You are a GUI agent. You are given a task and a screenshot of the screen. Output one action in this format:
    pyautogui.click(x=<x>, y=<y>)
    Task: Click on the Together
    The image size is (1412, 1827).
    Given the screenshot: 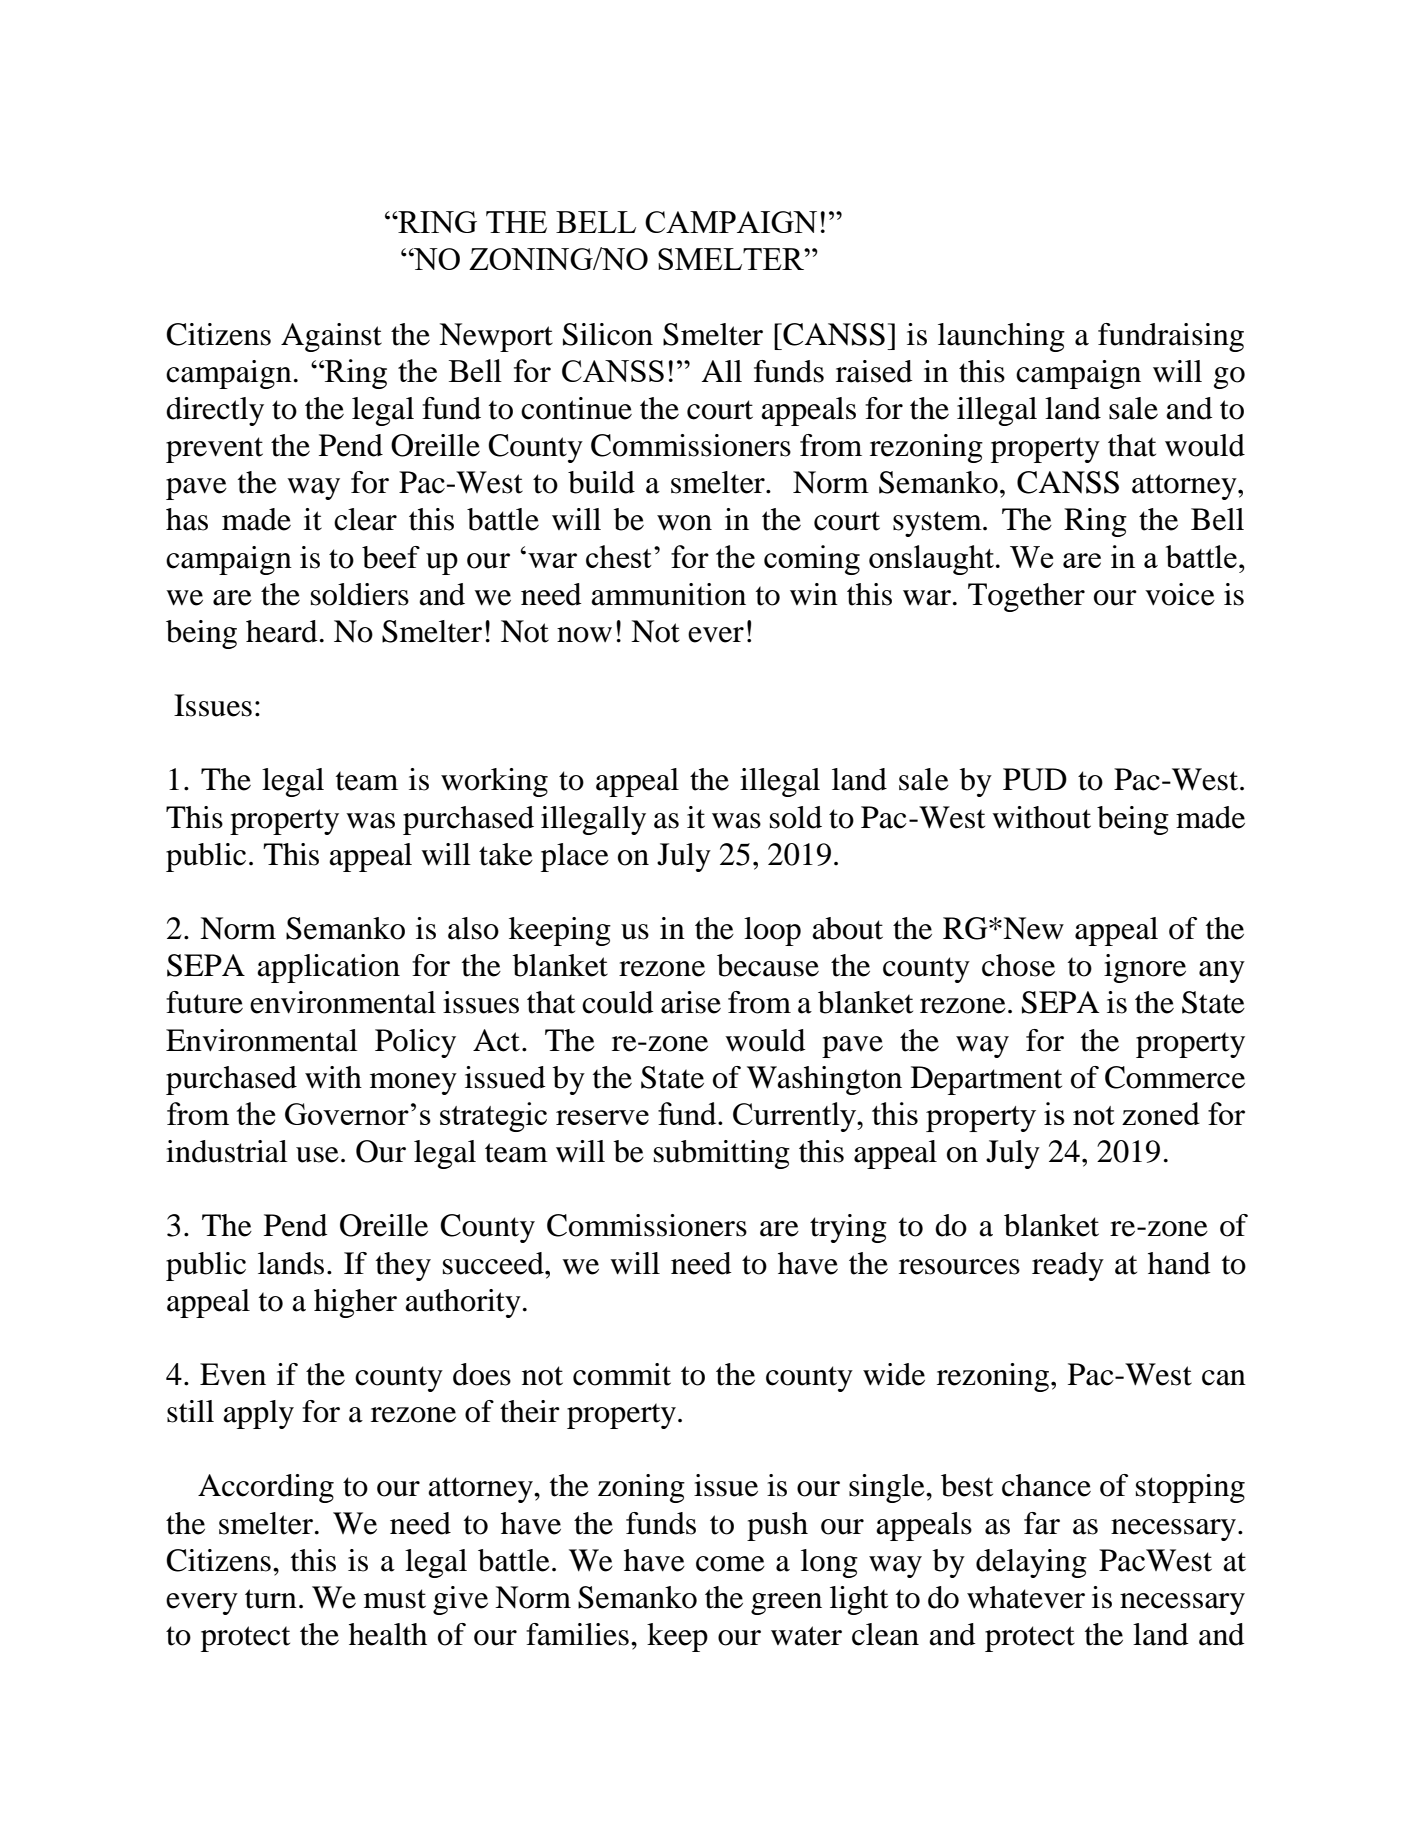 What is the action you would take?
    pyautogui.click(x=1026, y=597)
